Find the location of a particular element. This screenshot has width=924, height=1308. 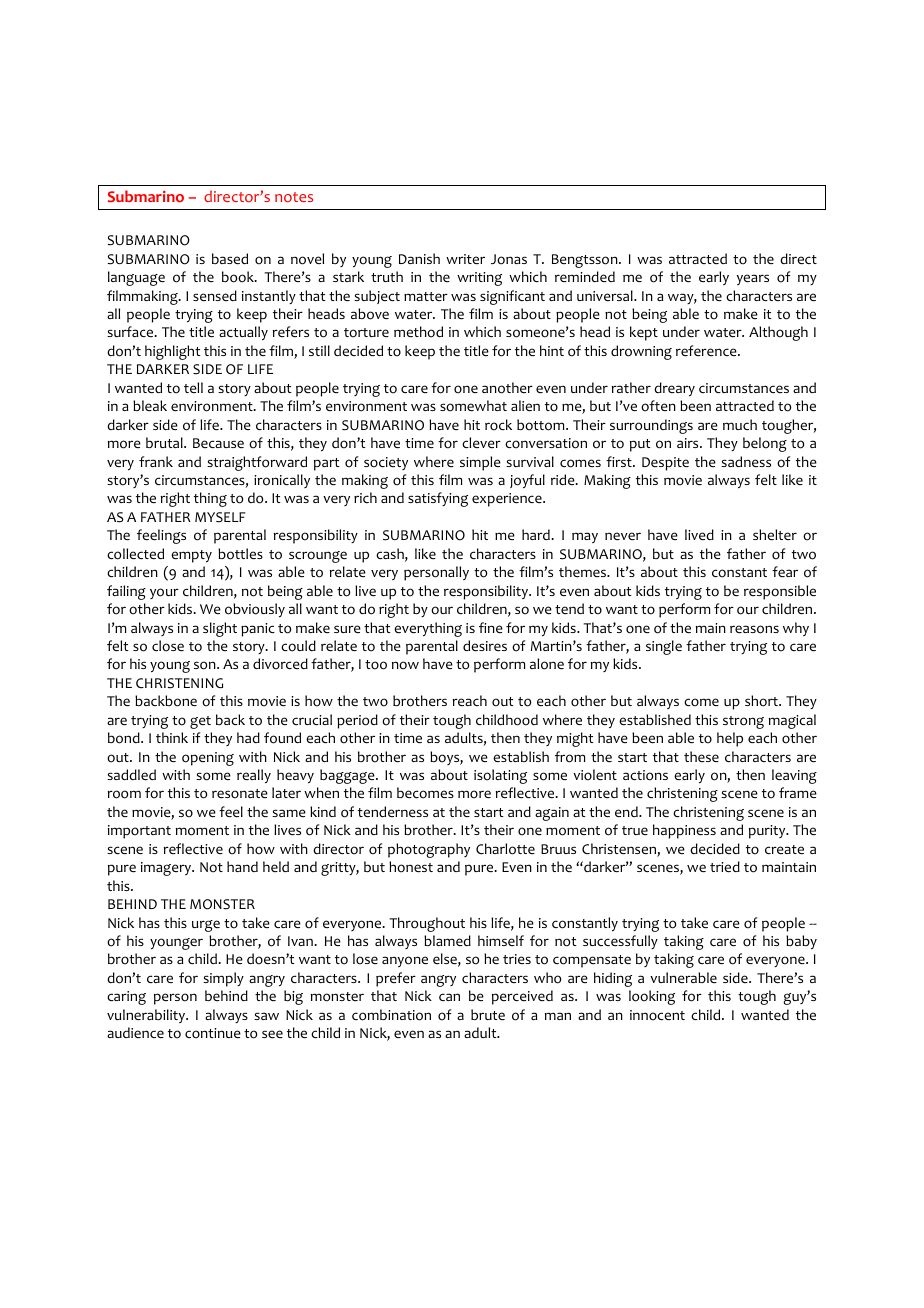

brute is located at coordinates (488, 1014).
